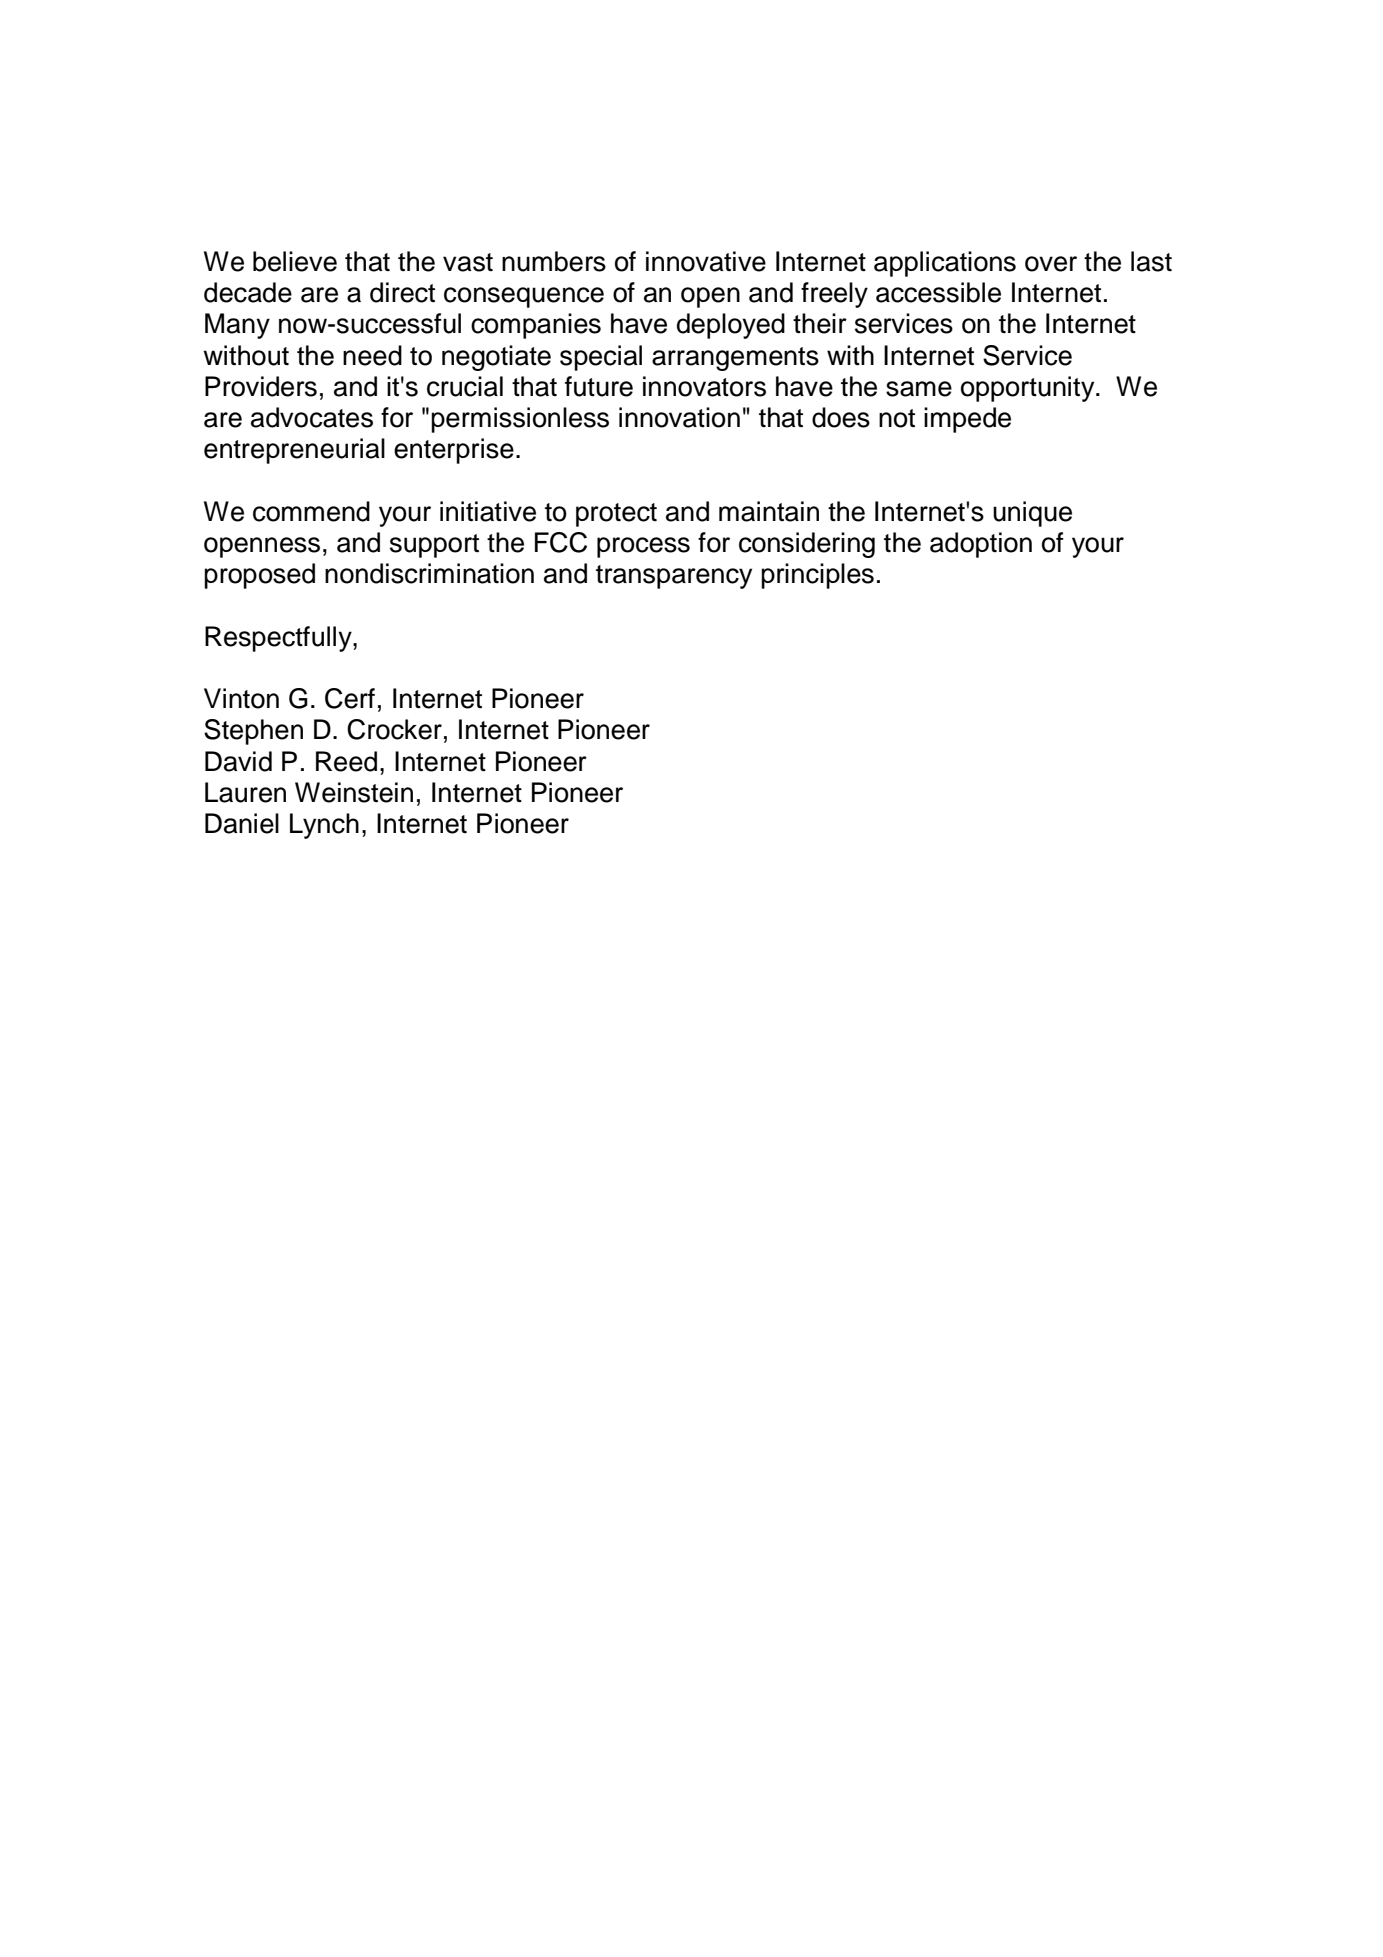  I want to click on process, so click(643, 547).
